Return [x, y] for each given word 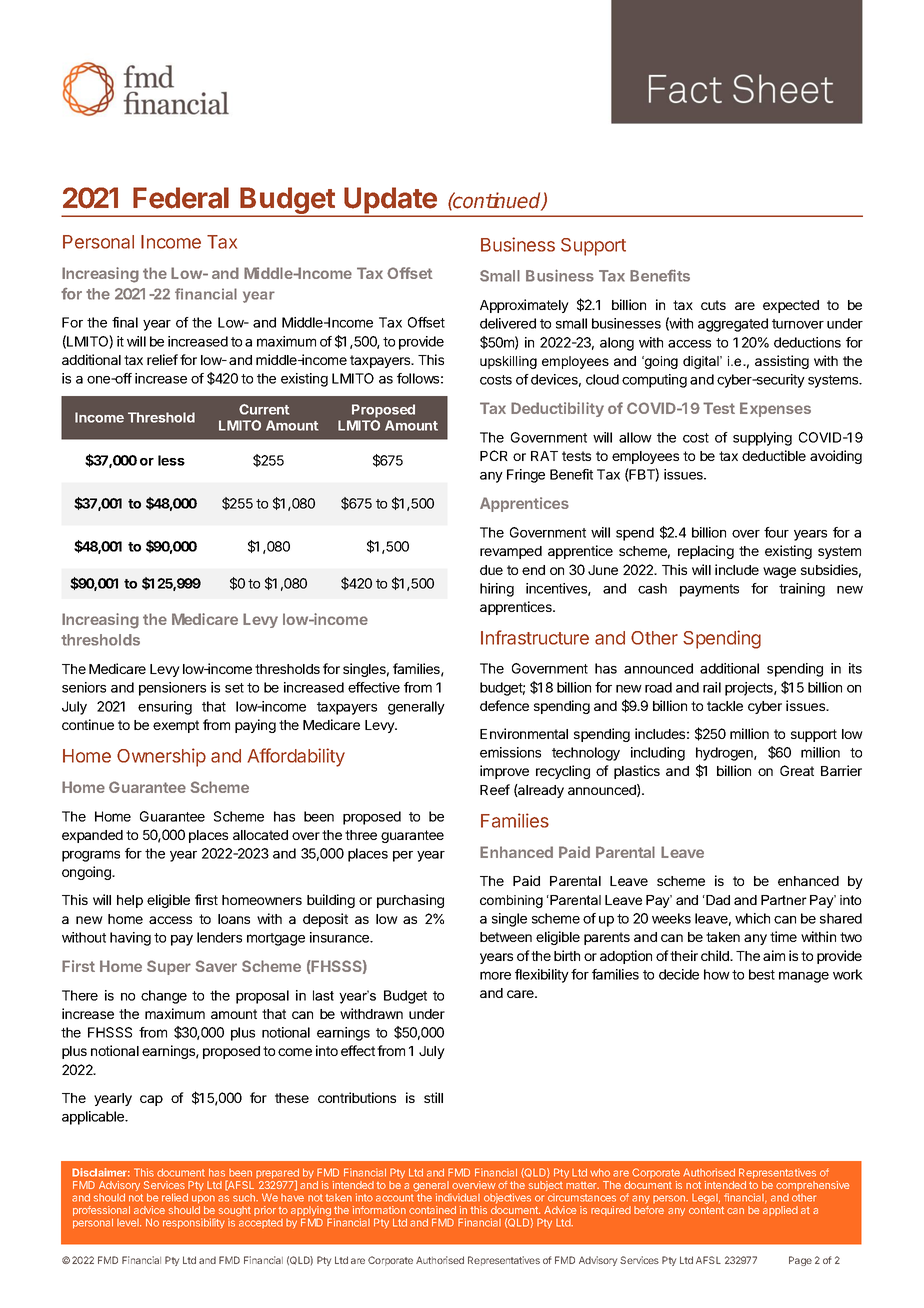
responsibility [194, 1223]
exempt [176, 726]
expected [791, 306]
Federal [181, 198]
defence [504, 705]
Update [390, 202]
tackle [725, 706]
